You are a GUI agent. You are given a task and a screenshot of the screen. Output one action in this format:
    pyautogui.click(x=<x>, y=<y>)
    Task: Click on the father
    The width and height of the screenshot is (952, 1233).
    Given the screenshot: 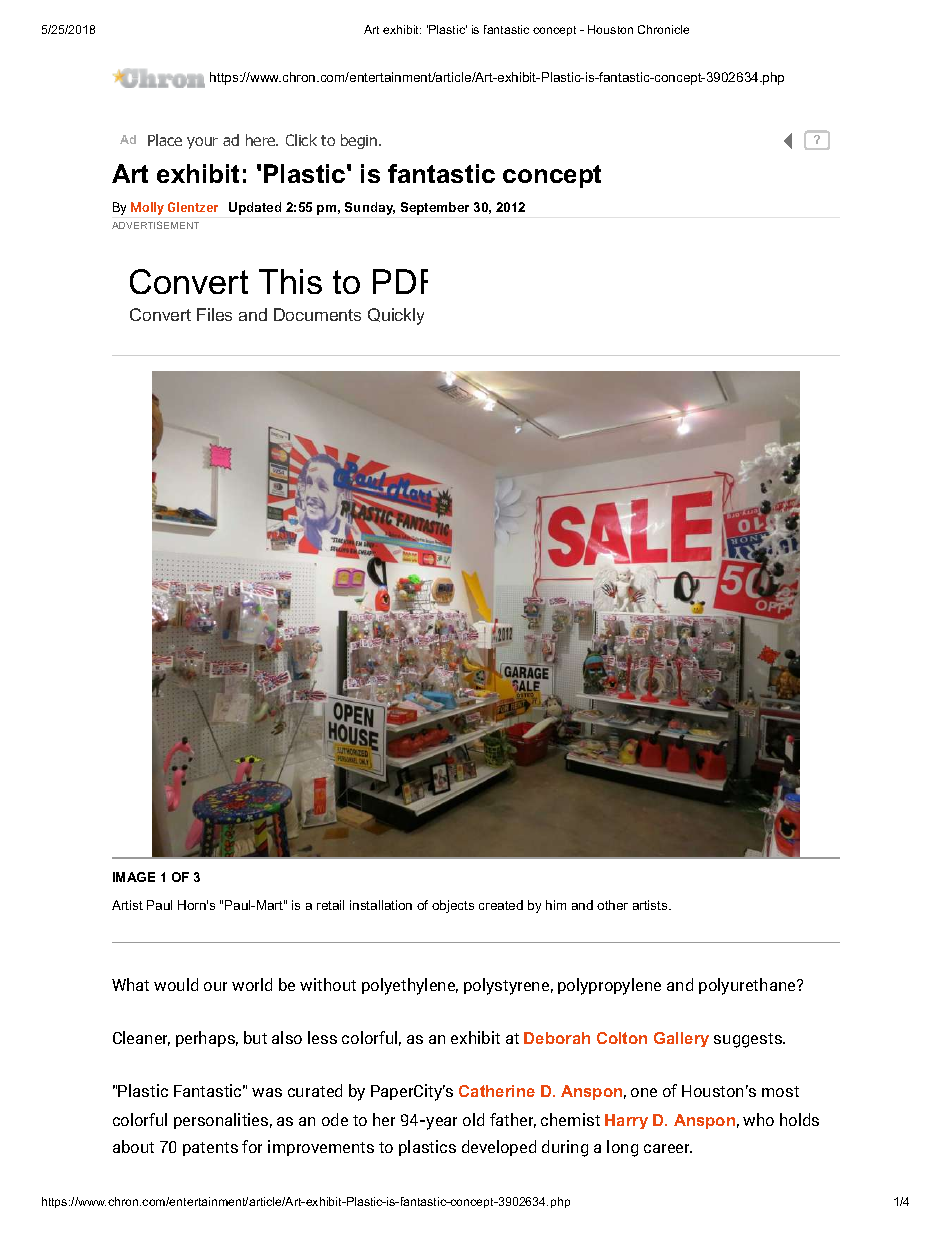 What is the action you would take?
    pyautogui.click(x=513, y=1120)
